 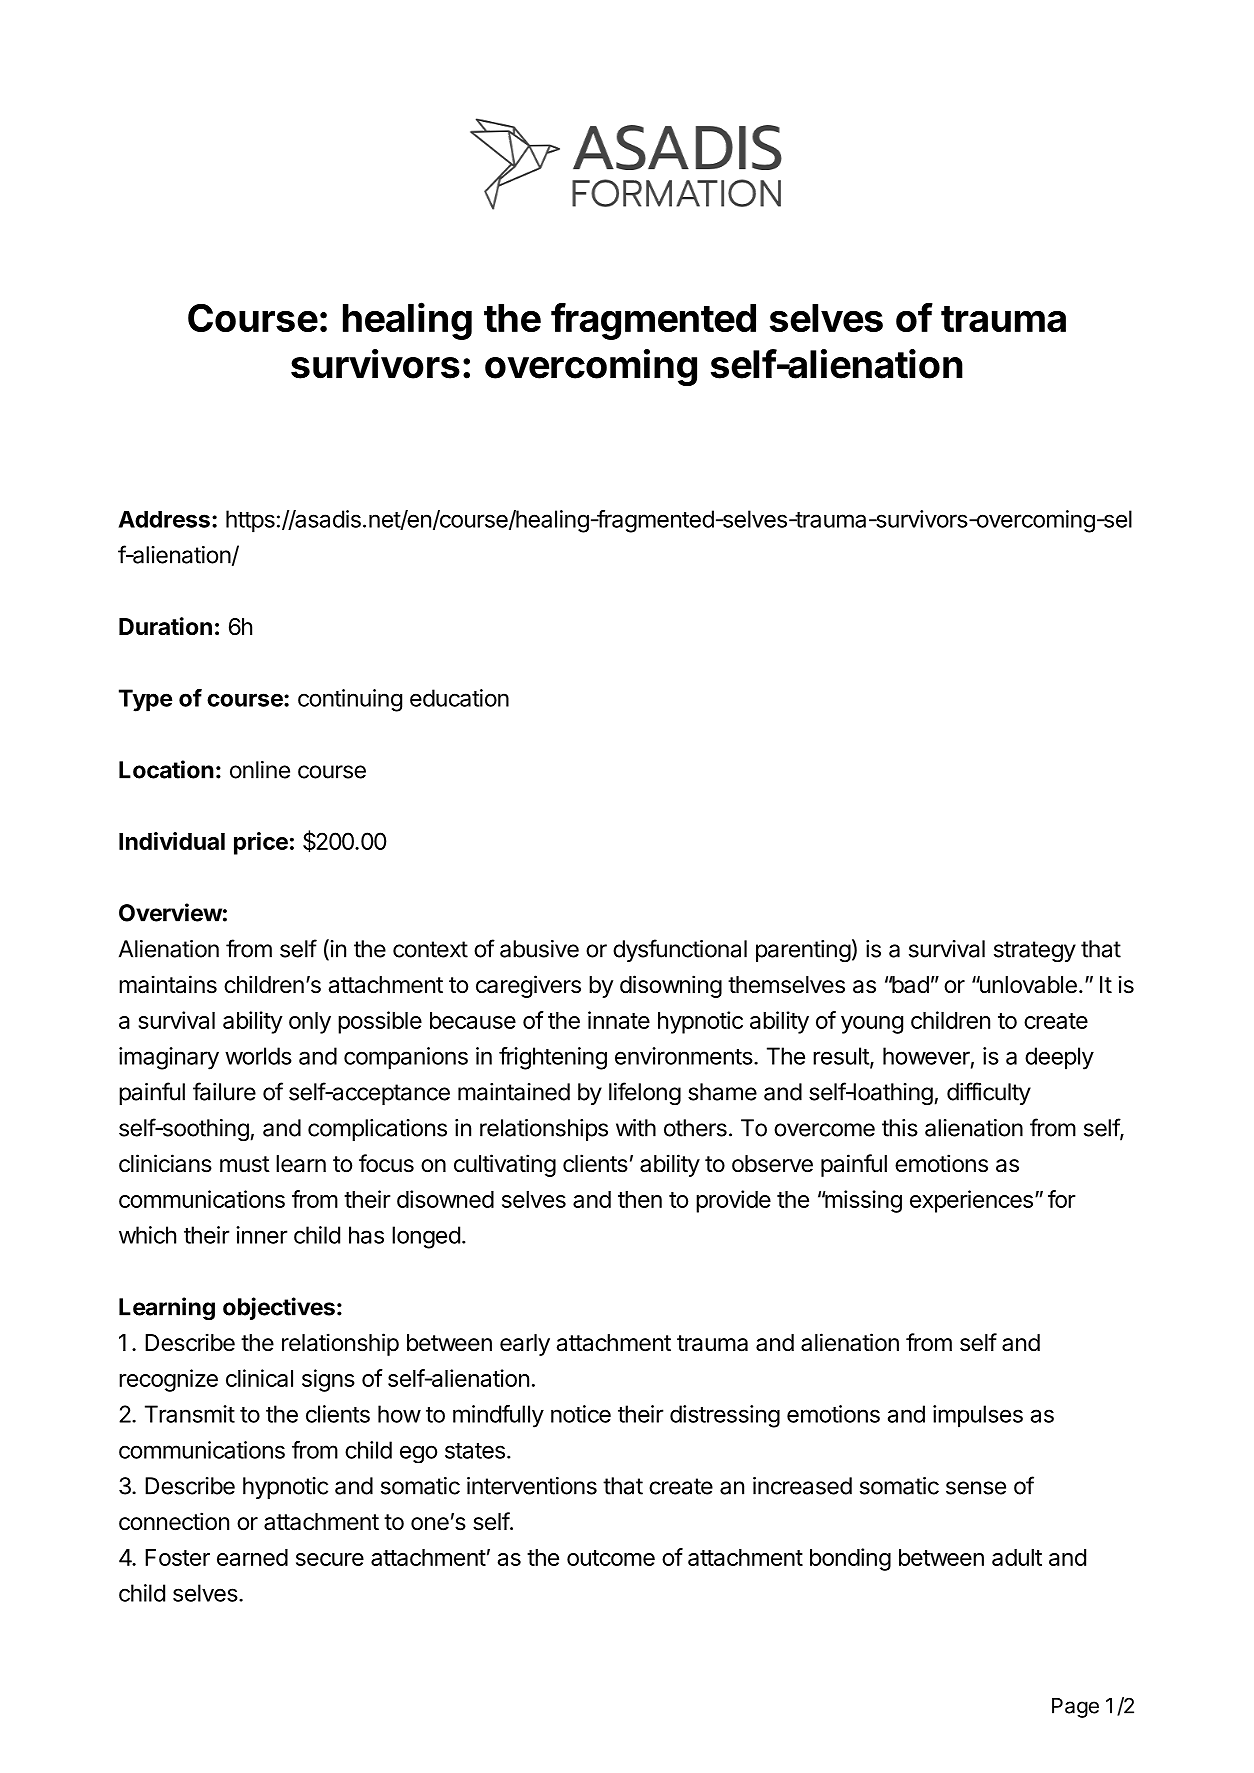 What do you see at coordinates (279, 1308) in the page?
I see `objectives` at bounding box center [279, 1308].
